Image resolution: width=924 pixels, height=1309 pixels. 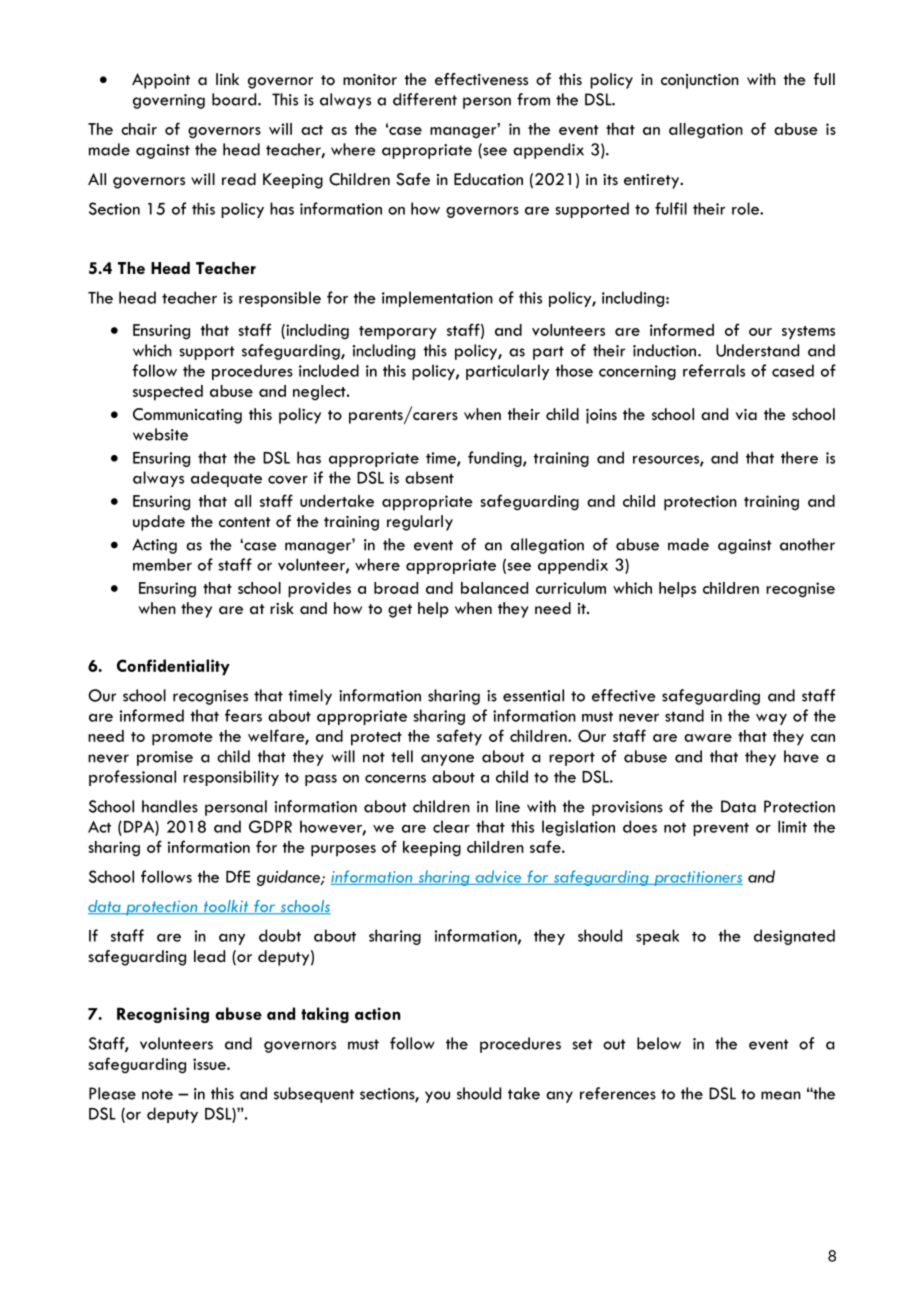 I want to click on balanced, so click(x=494, y=588).
